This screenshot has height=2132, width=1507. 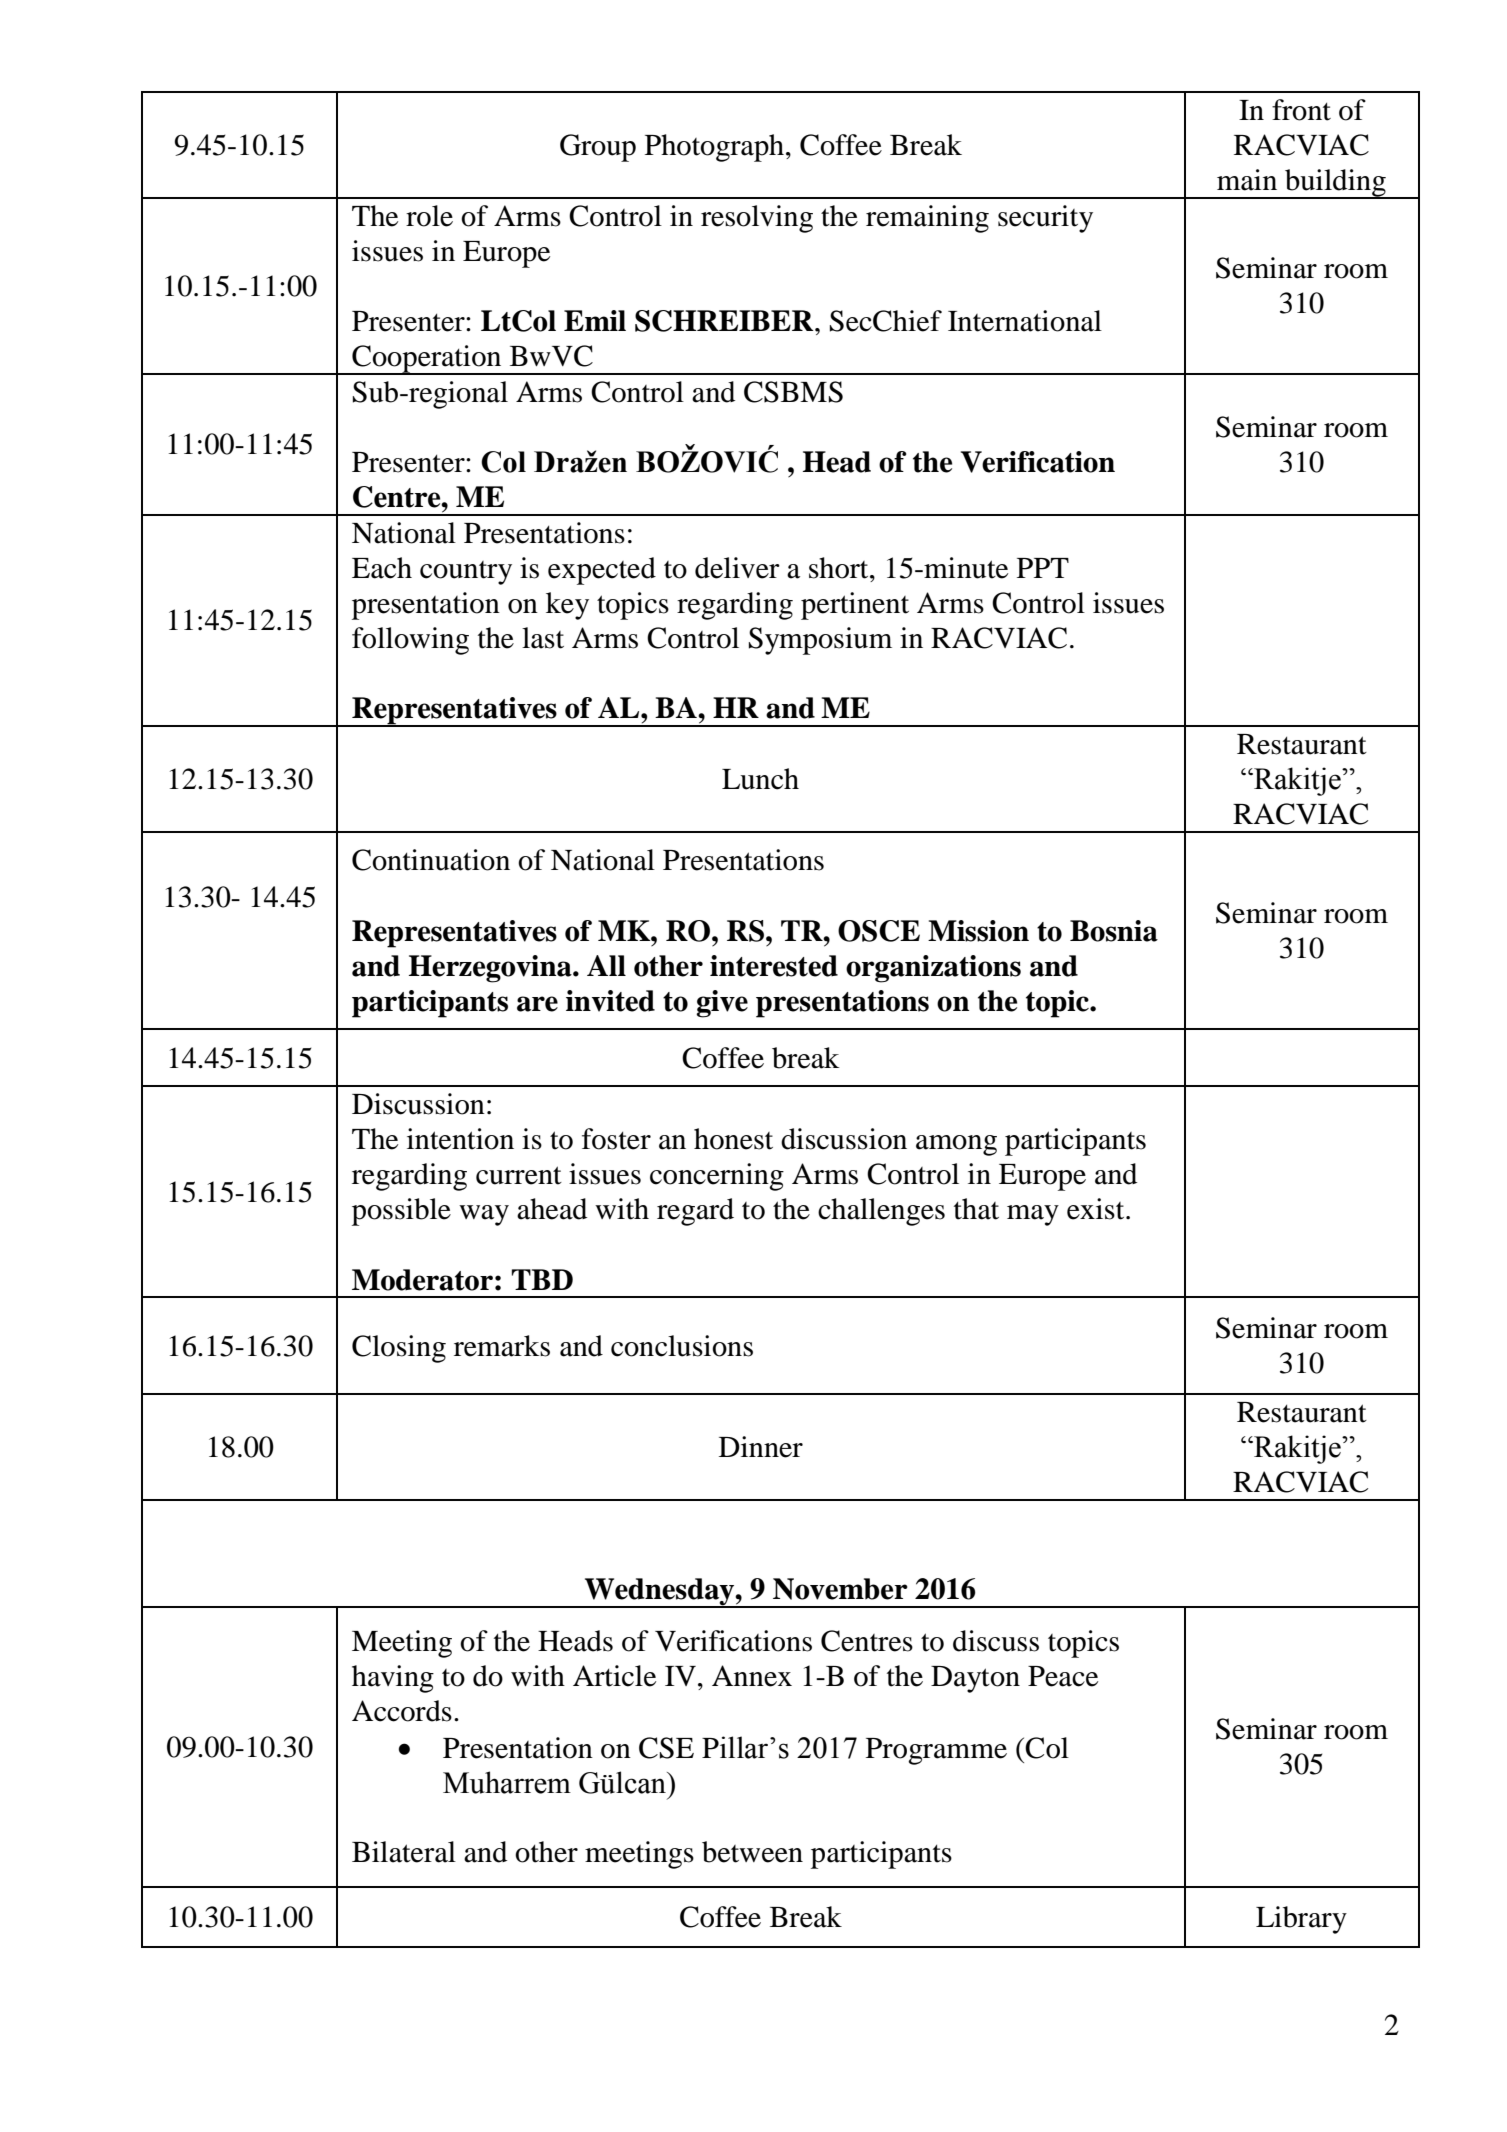 I want to click on Bilateral, so click(x=404, y=1852).
